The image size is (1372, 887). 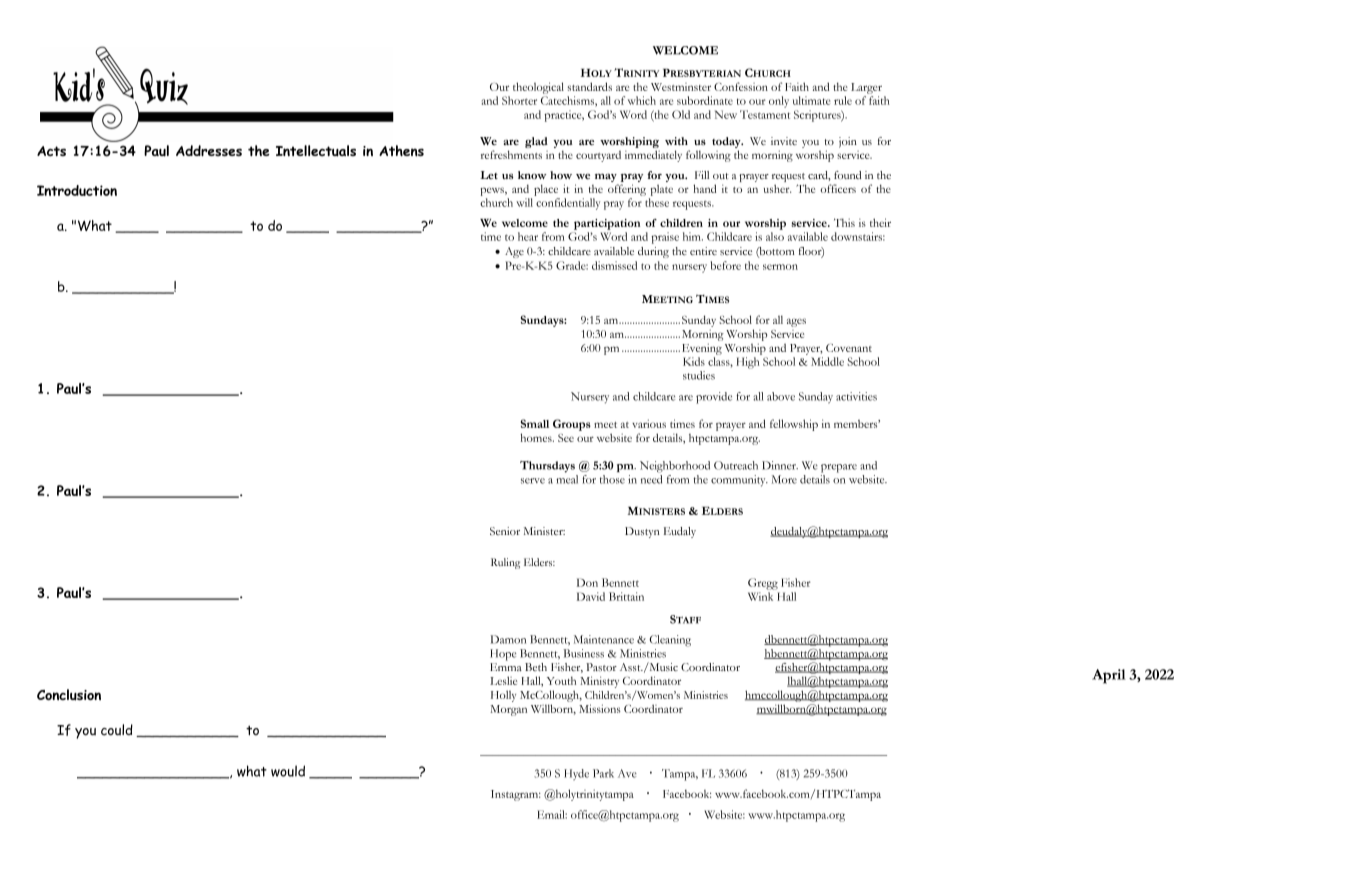 What do you see at coordinates (505, 531) in the screenshot?
I see `Senior` at bounding box center [505, 531].
